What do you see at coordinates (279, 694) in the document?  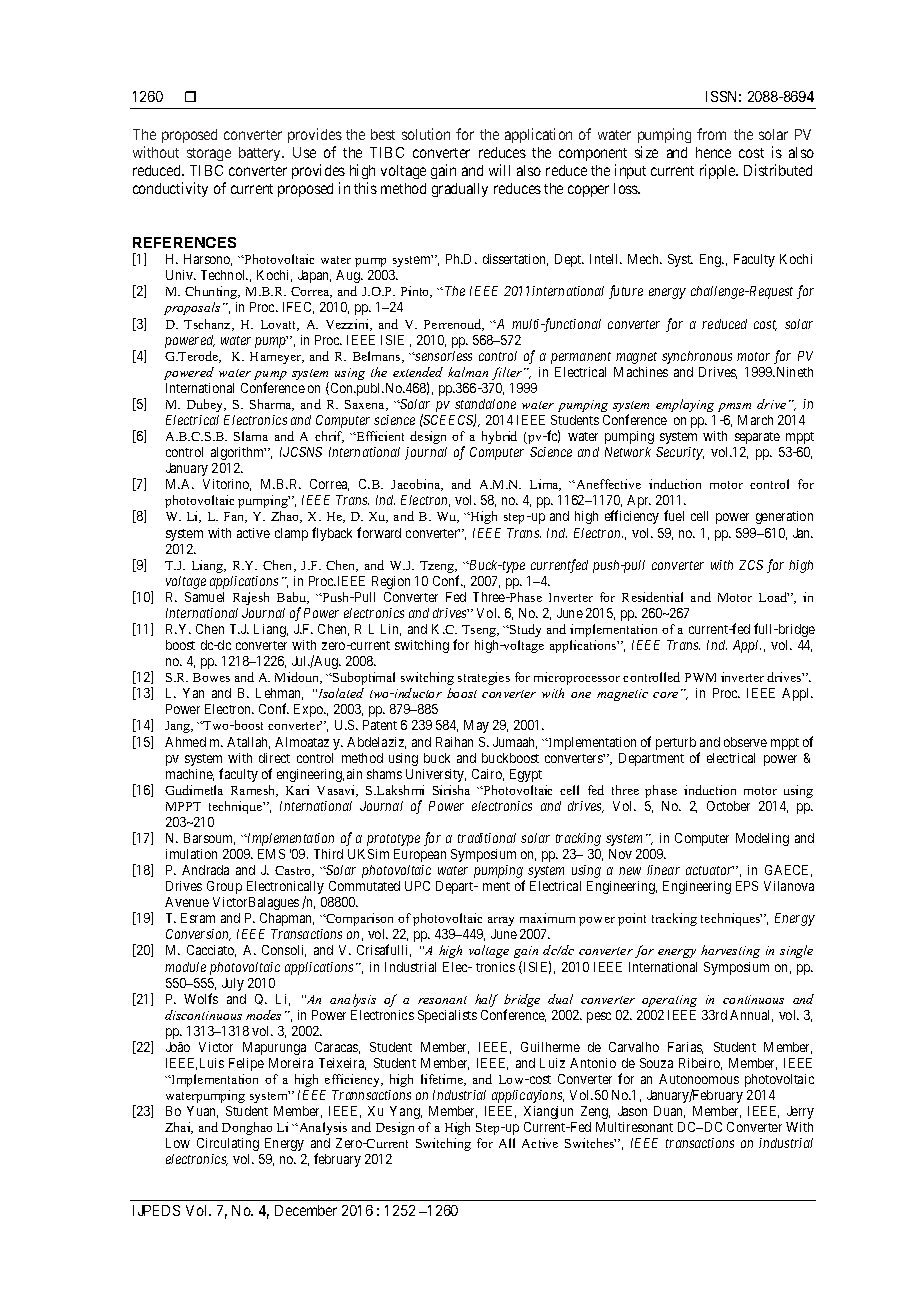 I see `Lehman` at bounding box center [279, 694].
